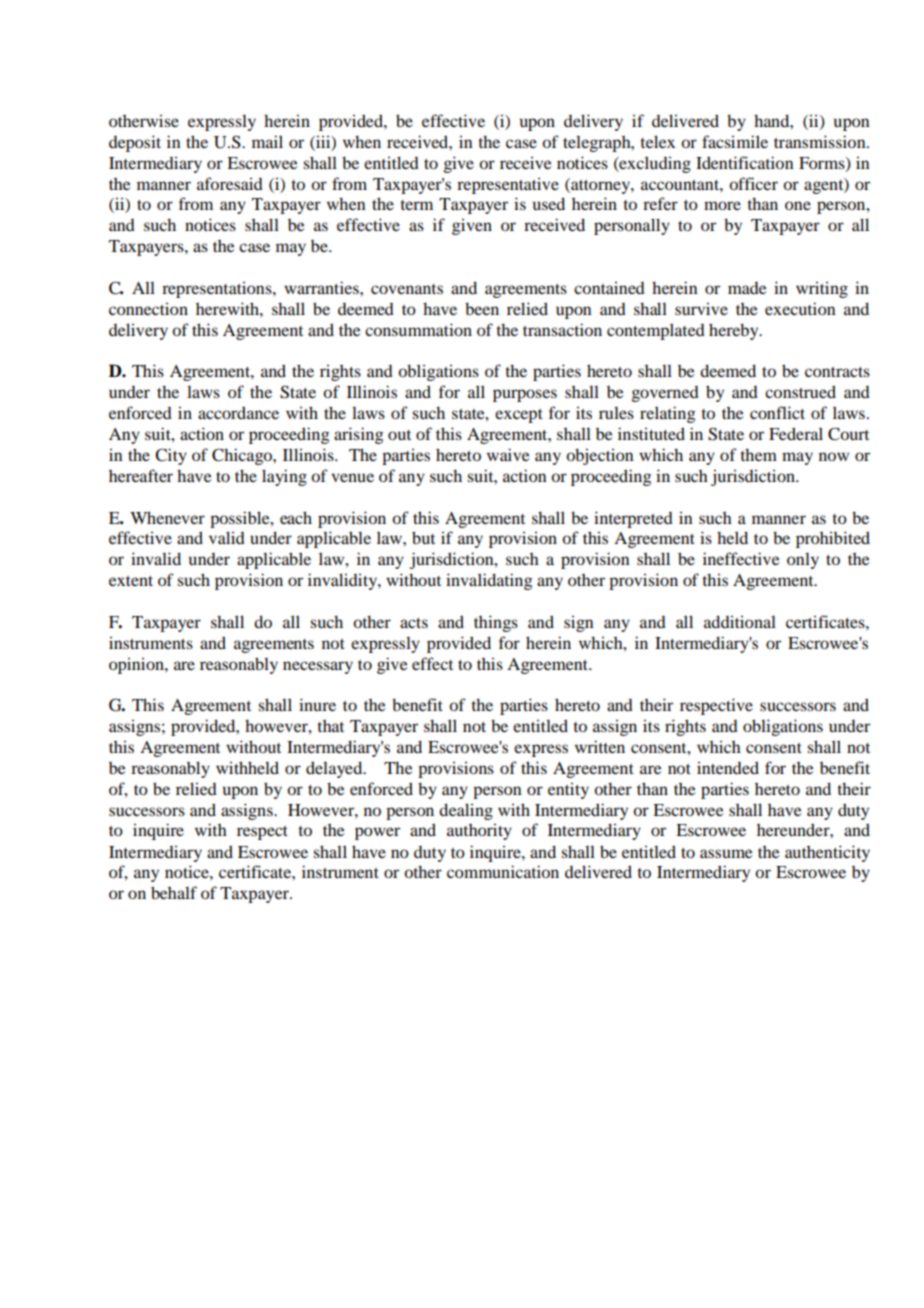  Describe the element at coordinates (174, 892) in the document. I see `behalf` at that location.
